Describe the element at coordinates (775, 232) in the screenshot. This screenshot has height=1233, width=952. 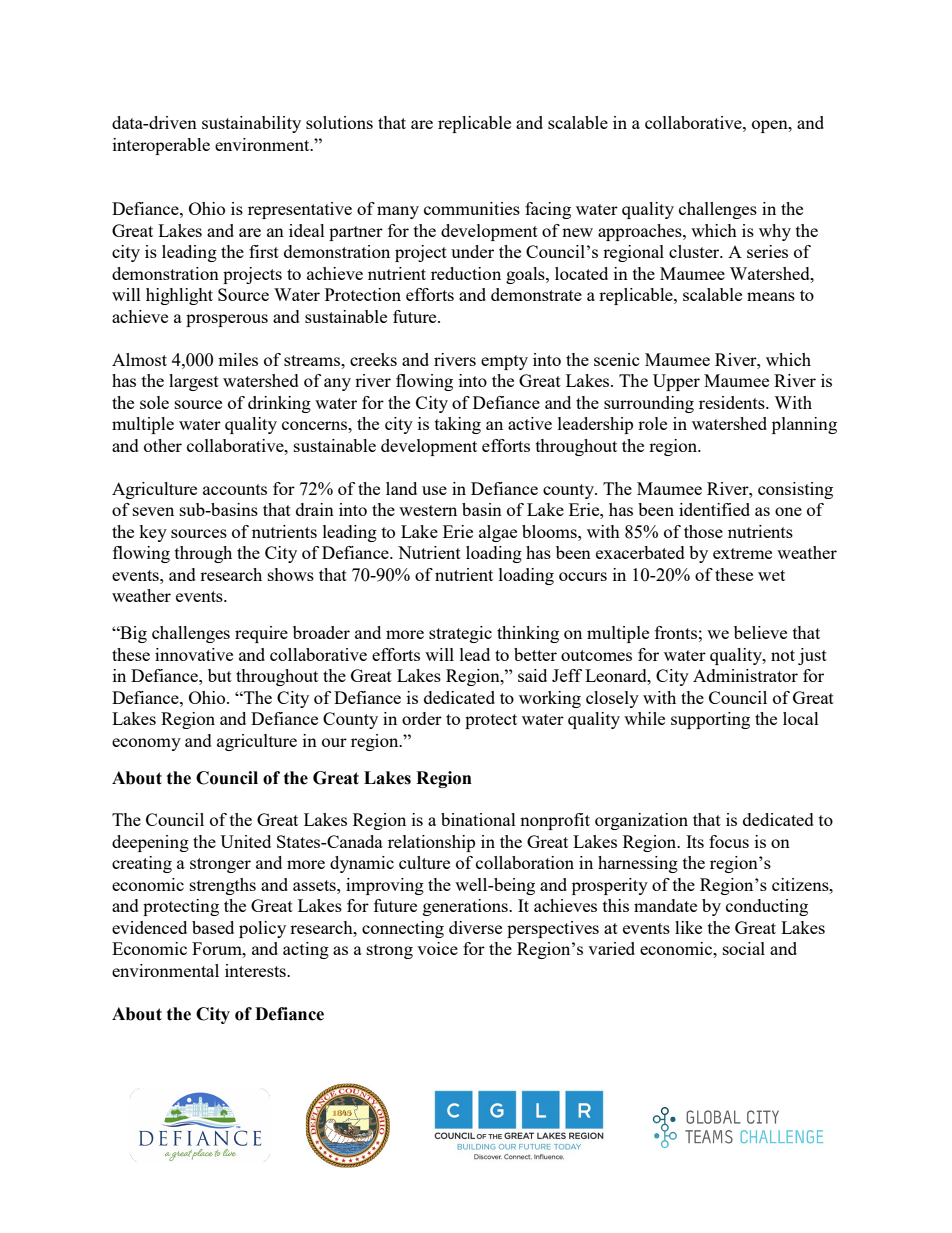
I see `why` at that location.
